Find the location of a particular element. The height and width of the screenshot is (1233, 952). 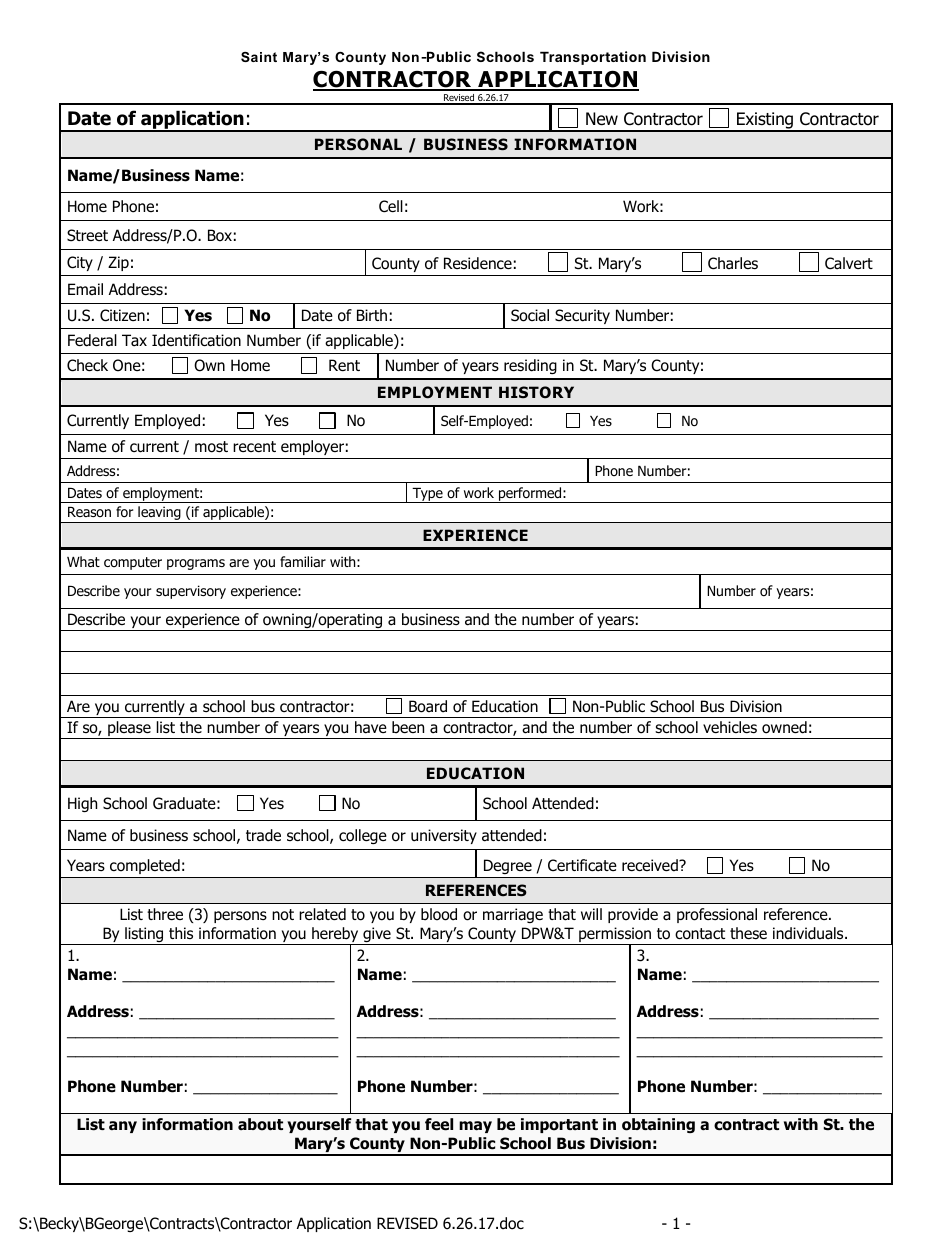

feel is located at coordinates (439, 1124).
